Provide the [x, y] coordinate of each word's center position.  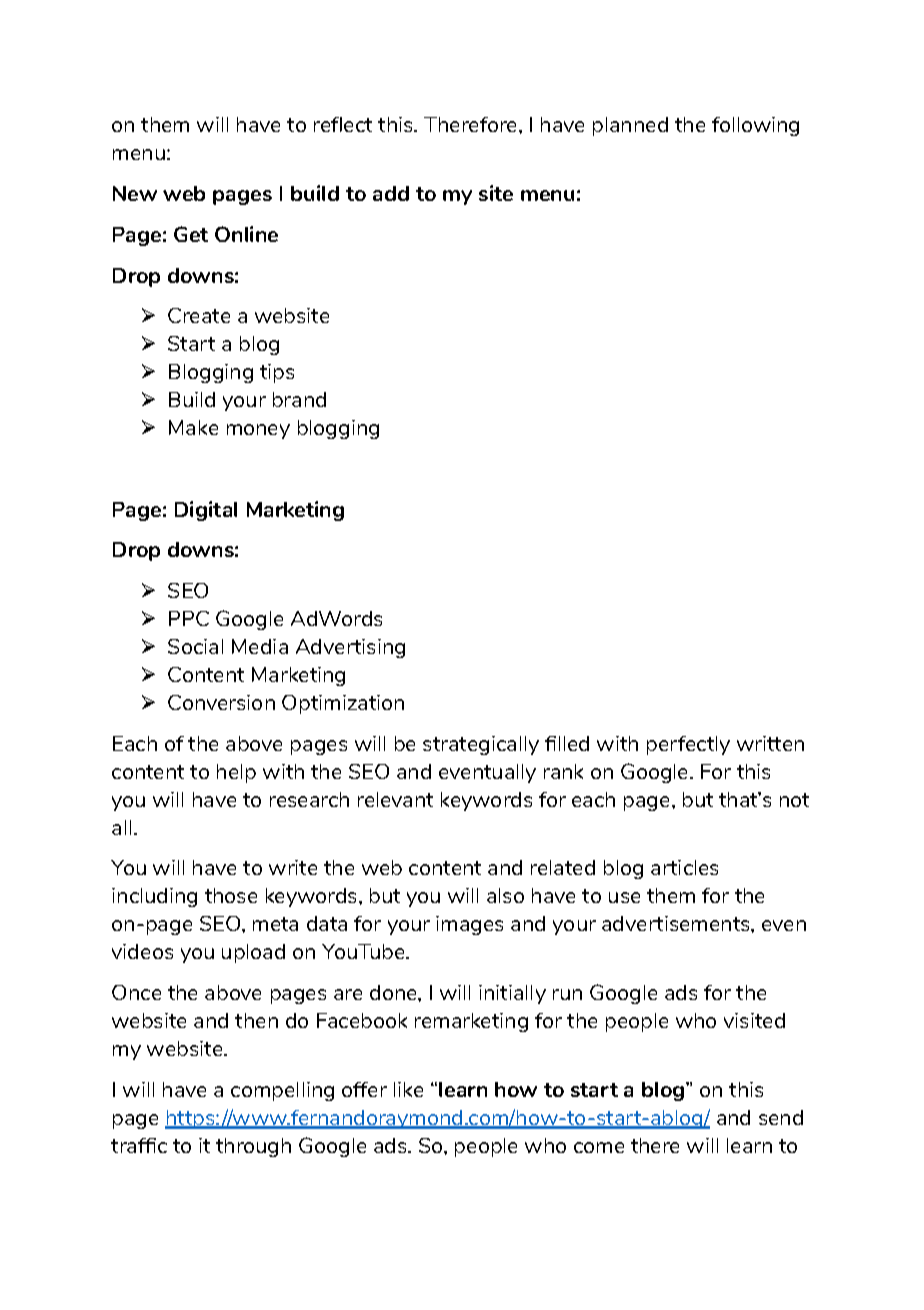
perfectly [688, 745]
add [391, 193]
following [755, 126]
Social [195, 646]
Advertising [350, 648]
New [135, 193]
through [253, 1147]
